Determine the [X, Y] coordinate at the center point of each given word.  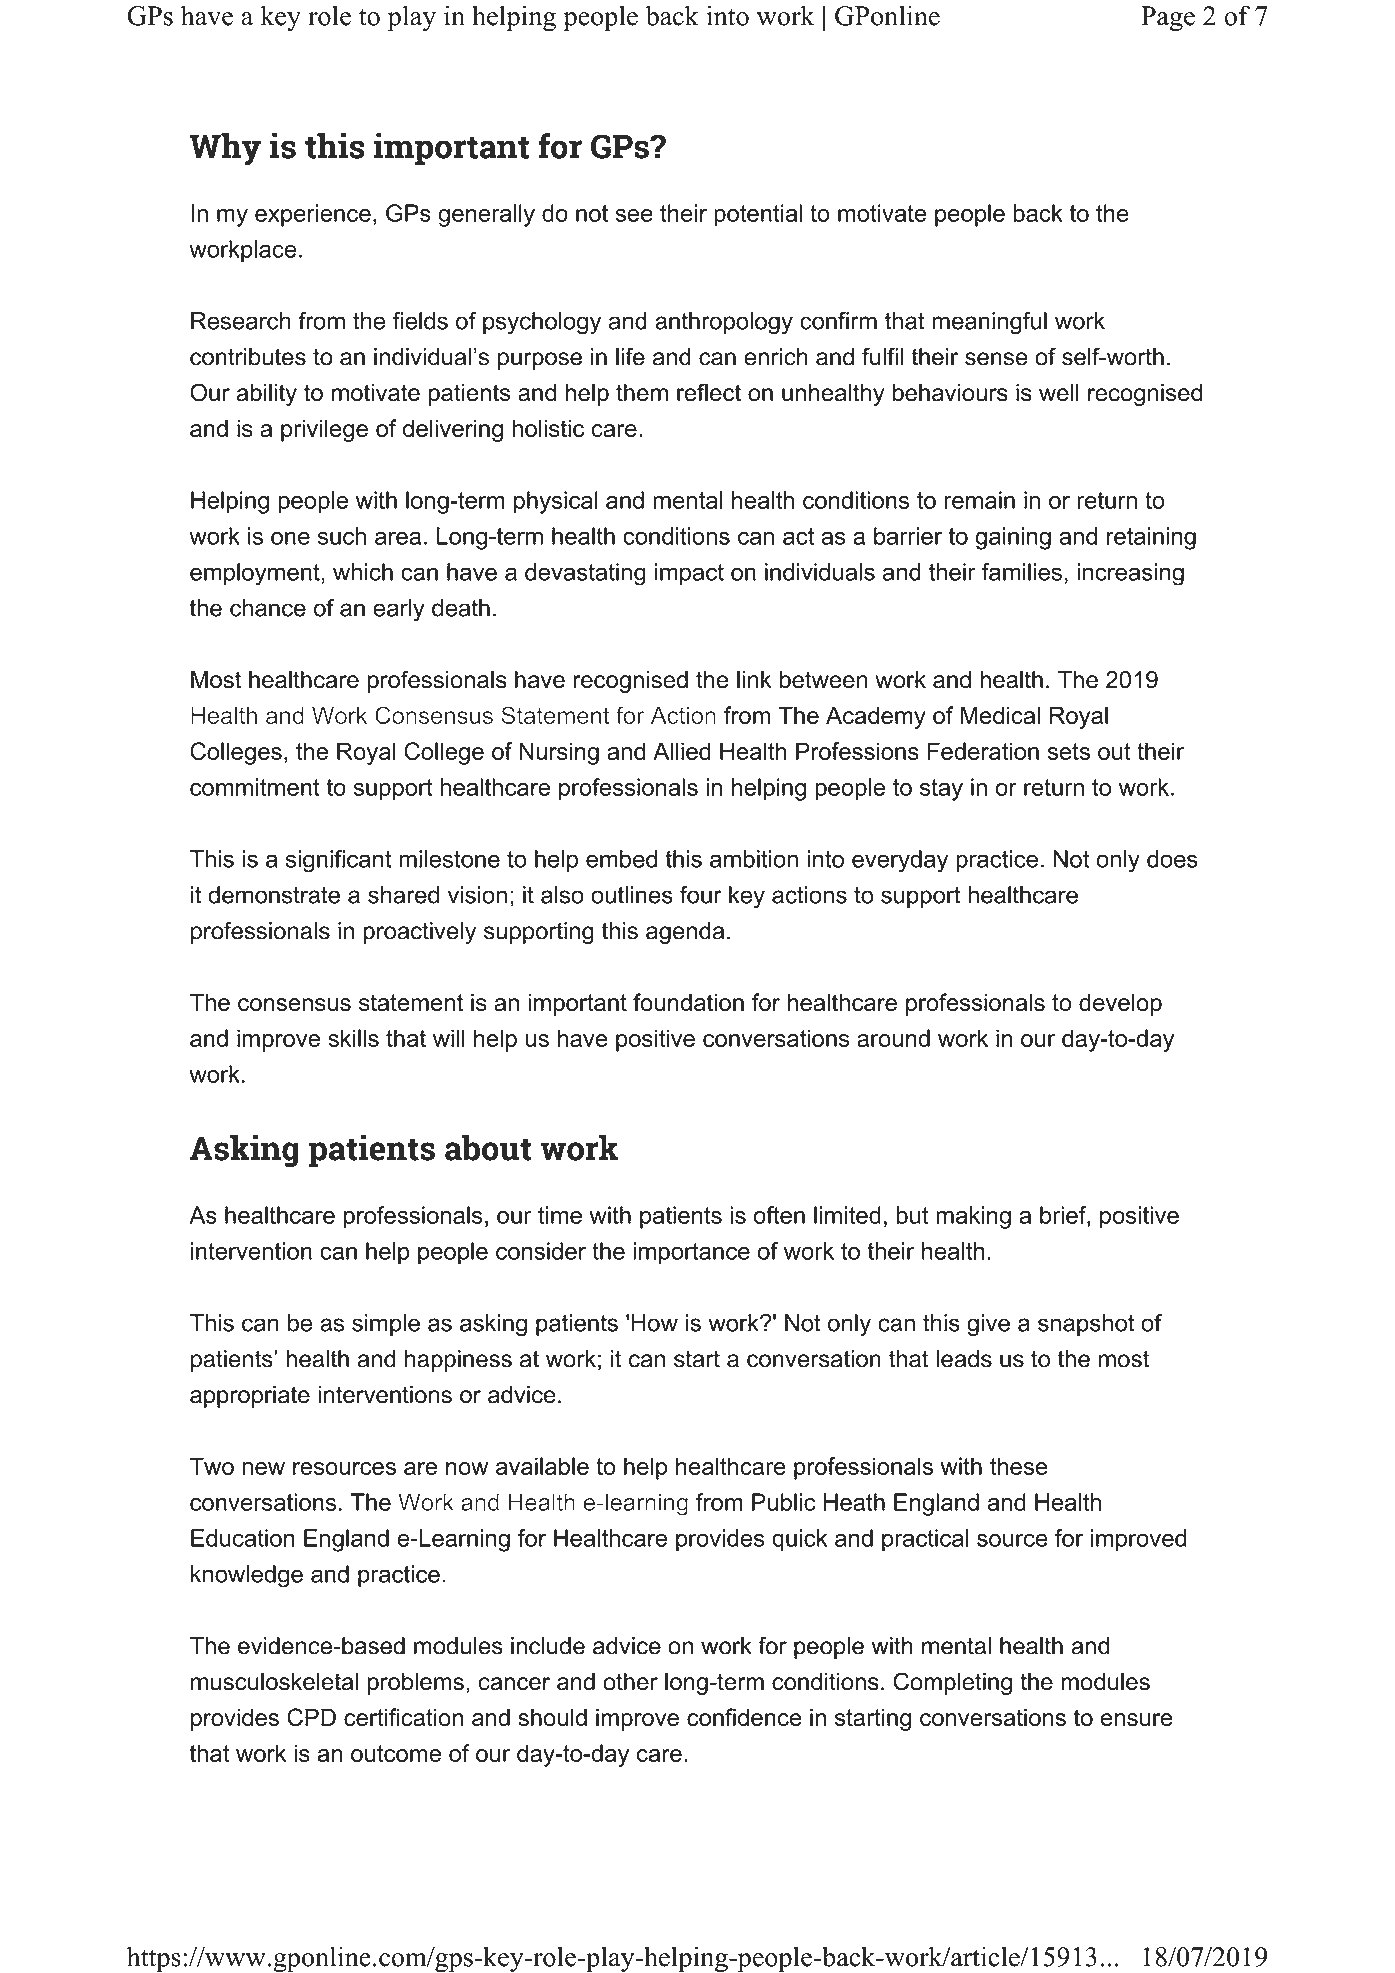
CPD [311, 1717]
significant [339, 861]
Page [1168, 19]
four [701, 895]
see [634, 215]
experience [313, 215]
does [1172, 859]
